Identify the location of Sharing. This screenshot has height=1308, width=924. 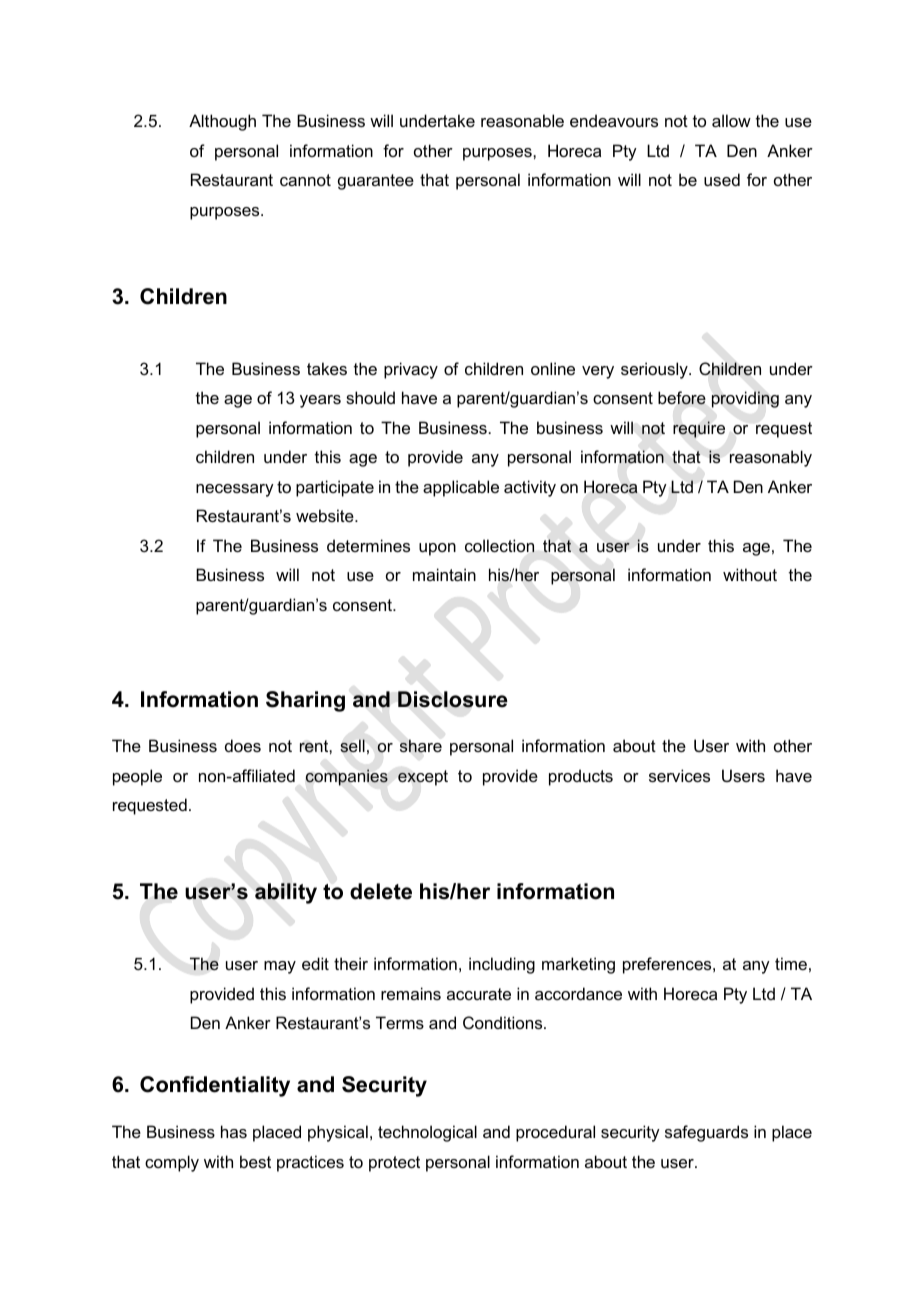
(305, 701).
